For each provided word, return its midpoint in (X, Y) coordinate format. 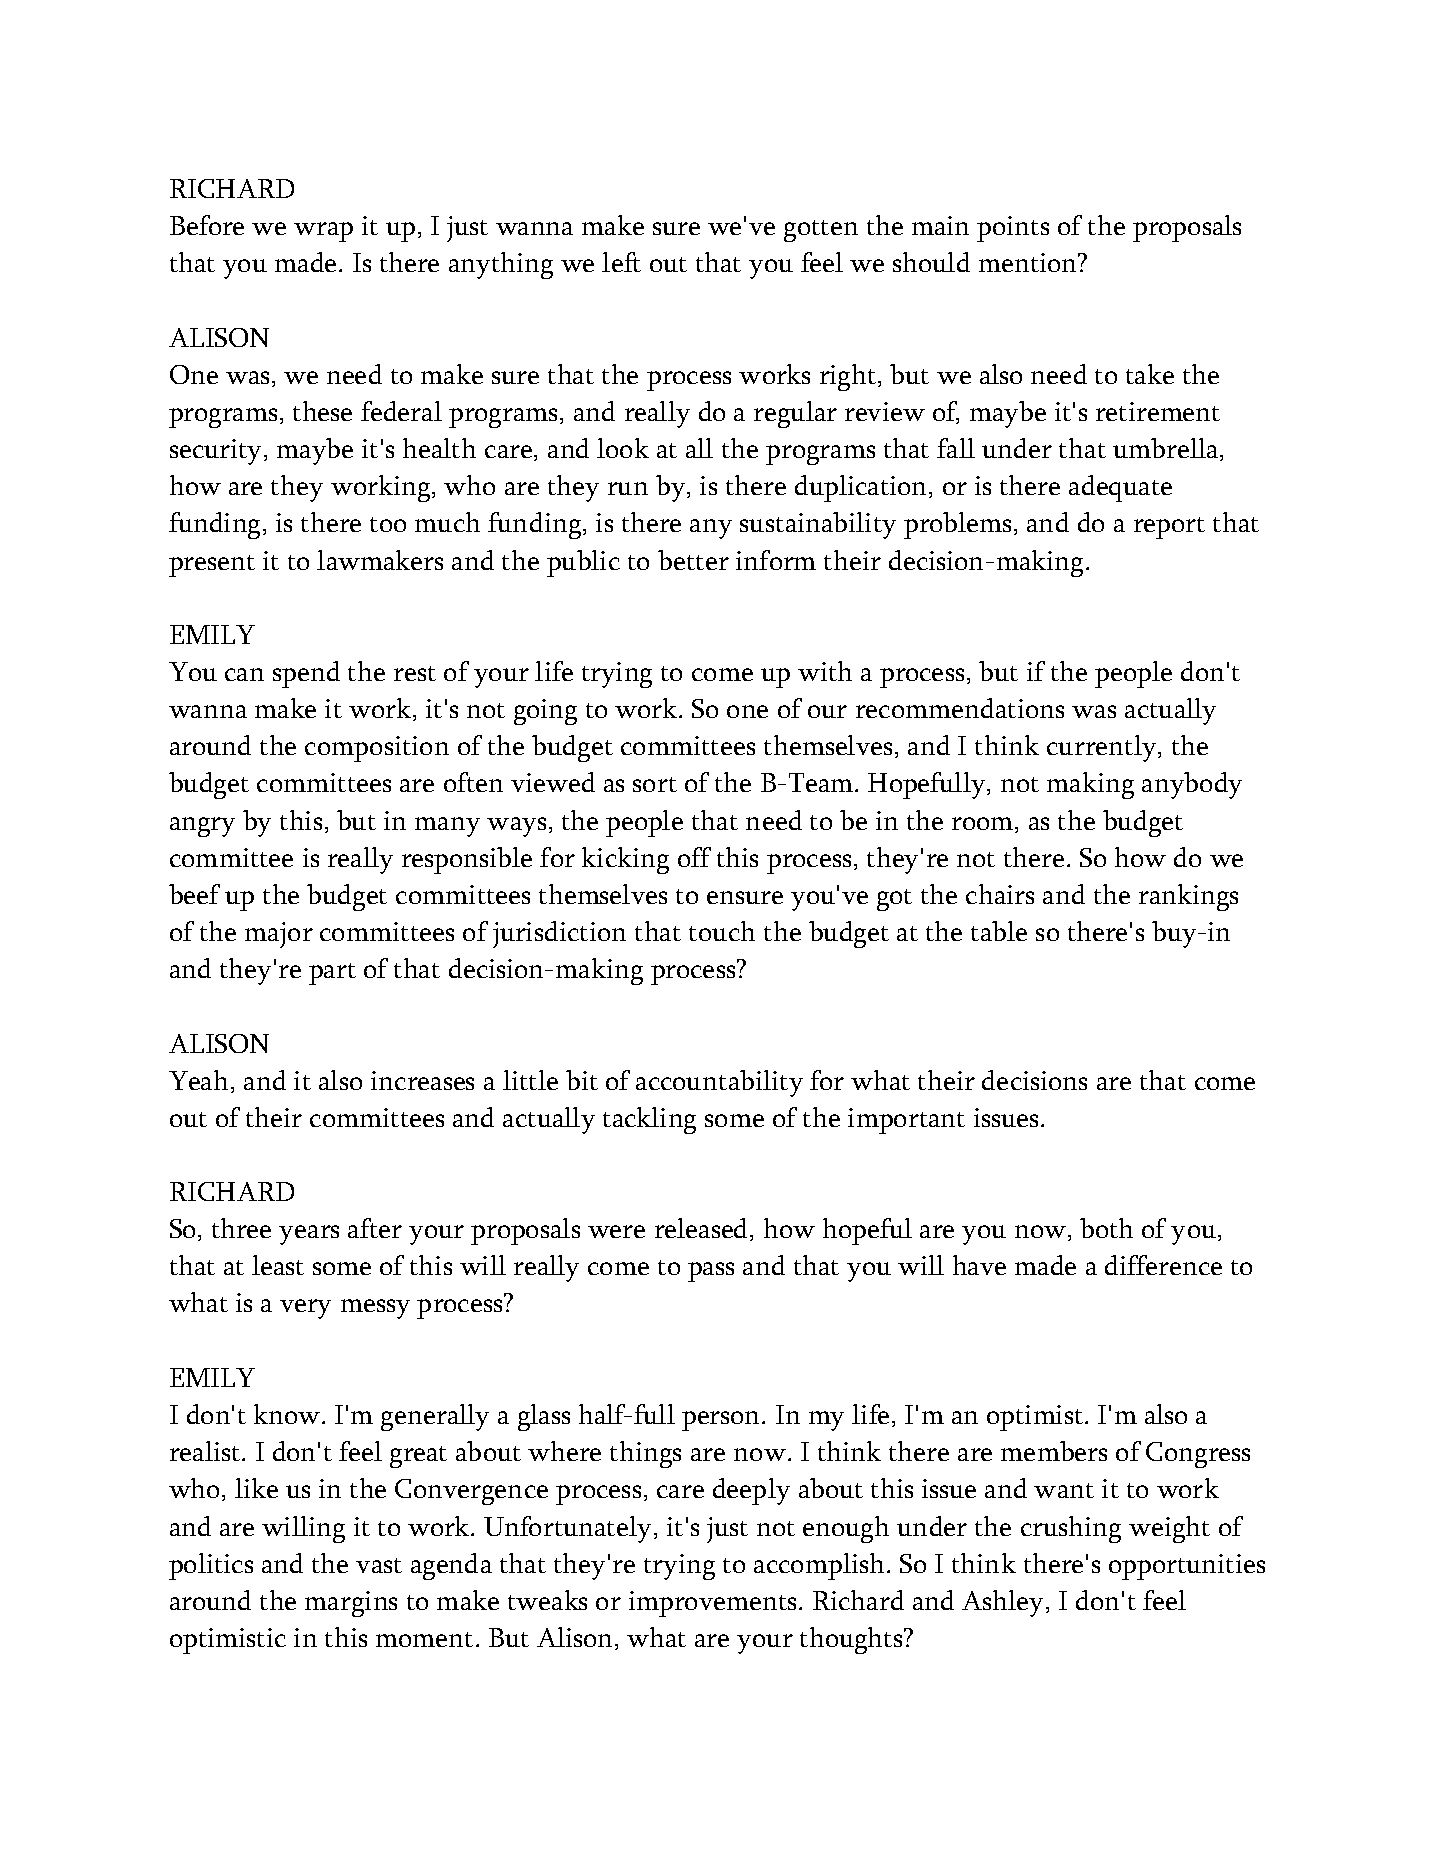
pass (711, 1272)
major (279, 935)
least (278, 1265)
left (621, 262)
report (1169, 528)
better (693, 560)
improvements (714, 1604)
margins (351, 1604)
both (1106, 1228)
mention (1029, 262)
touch (722, 931)
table (999, 931)
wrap (323, 232)
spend (306, 674)
